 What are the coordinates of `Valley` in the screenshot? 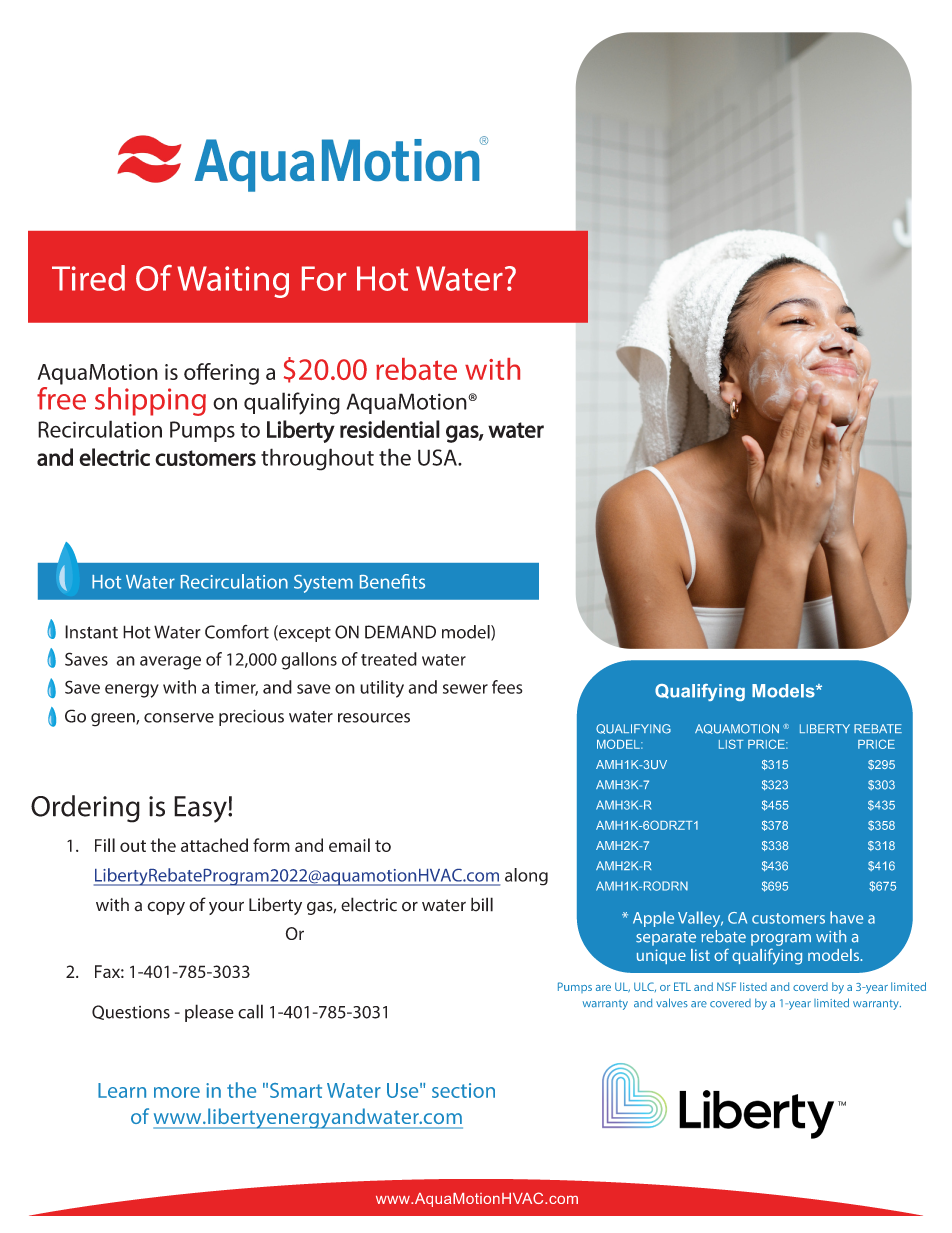 It's located at (700, 919).
